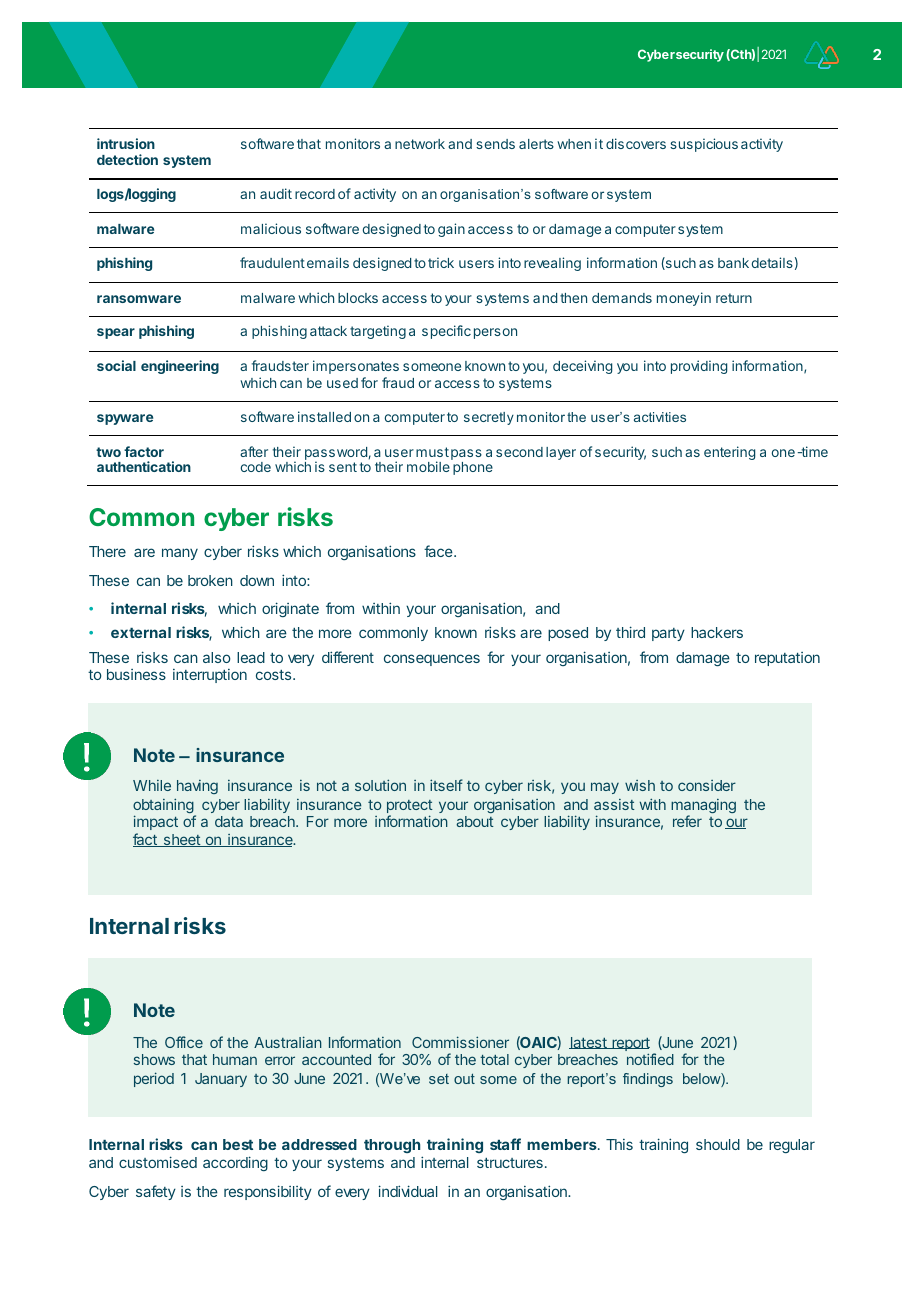  What do you see at coordinates (420, 144) in the document?
I see `network` at bounding box center [420, 144].
